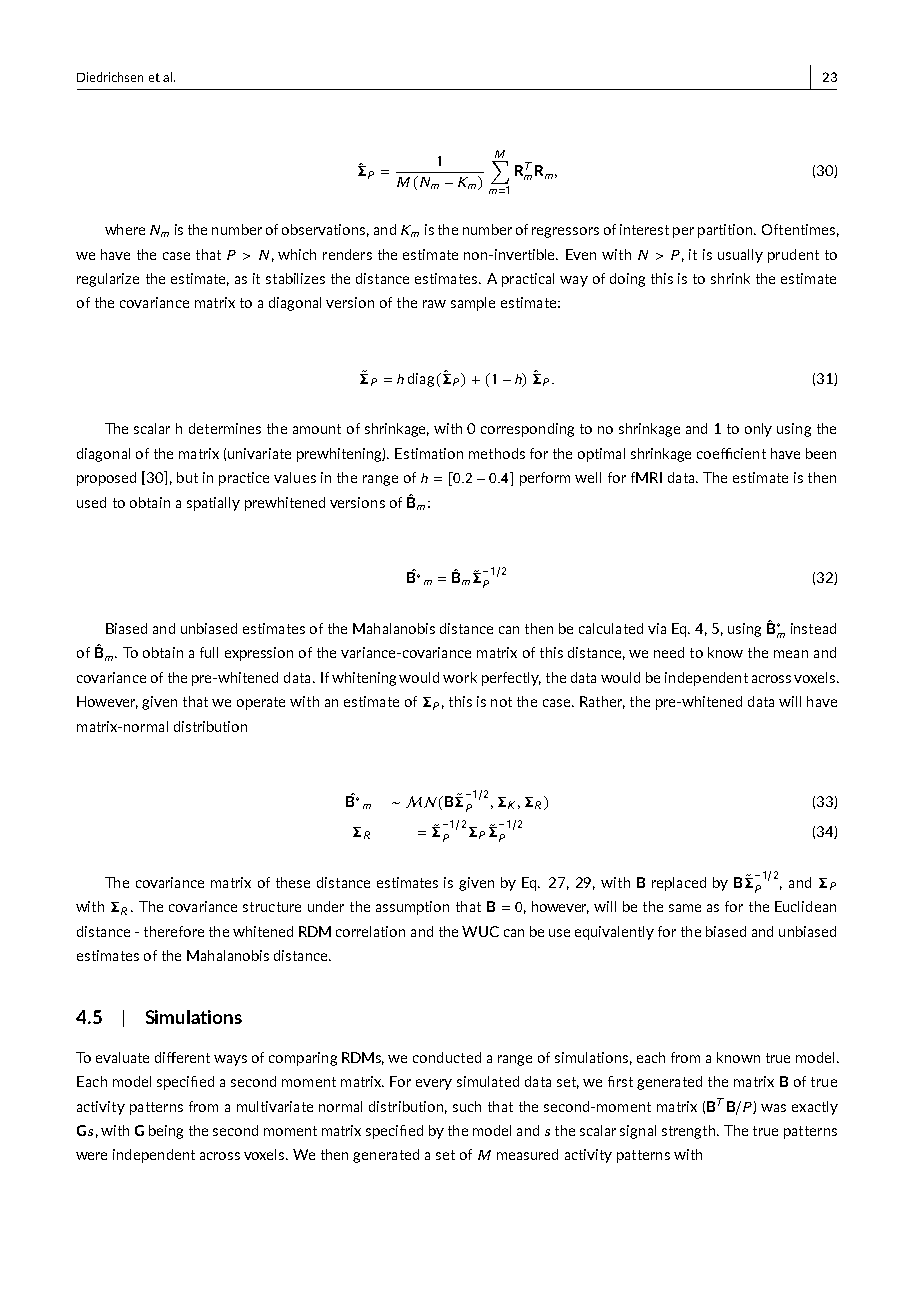 The height and width of the screenshot is (1316, 914). What do you see at coordinates (685, 908) in the screenshot?
I see `same` at bounding box center [685, 908].
